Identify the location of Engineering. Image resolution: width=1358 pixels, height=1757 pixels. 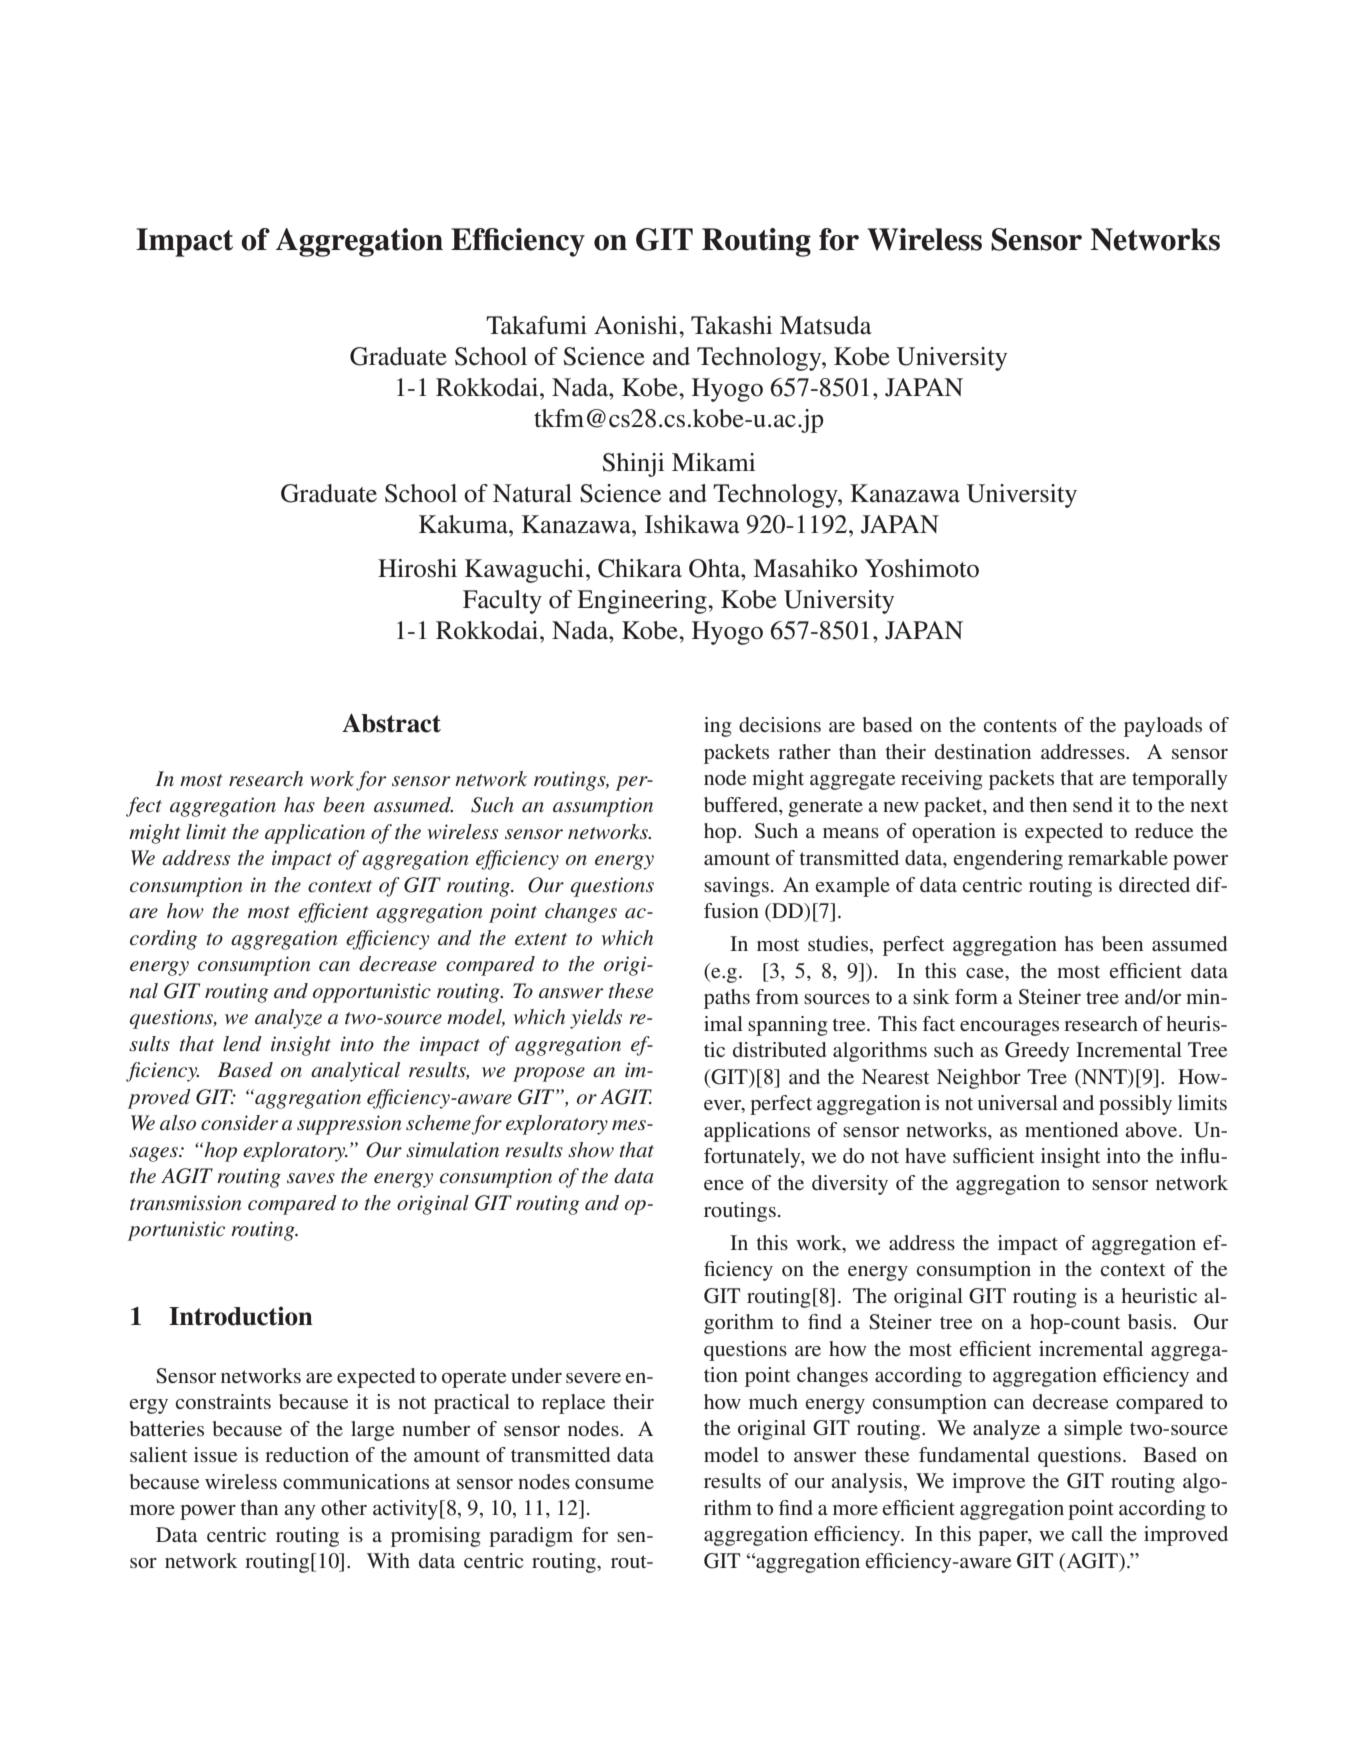
(643, 602).
